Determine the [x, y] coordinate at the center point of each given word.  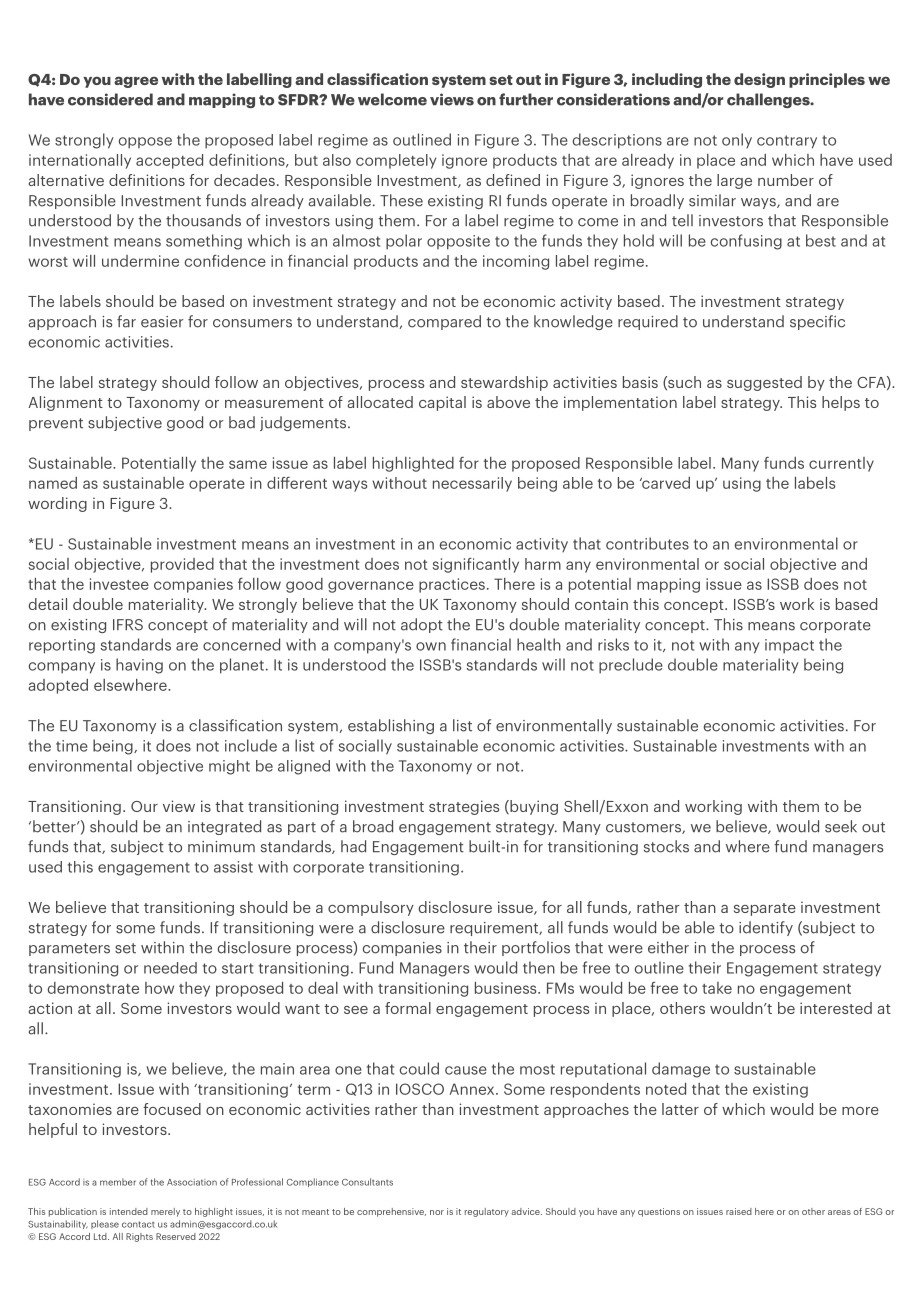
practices [452, 585]
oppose [145, 143]
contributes [647, 543]
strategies [464, 807]
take [717, 988]
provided [182, 565]
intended [129, 1211]
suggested [764, 383]
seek [841, 826]
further [526, 99]
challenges [769, 100]
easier [162, 322]
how [159, 988]
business [507, 988]
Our [144, 806]
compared [444, 322]
